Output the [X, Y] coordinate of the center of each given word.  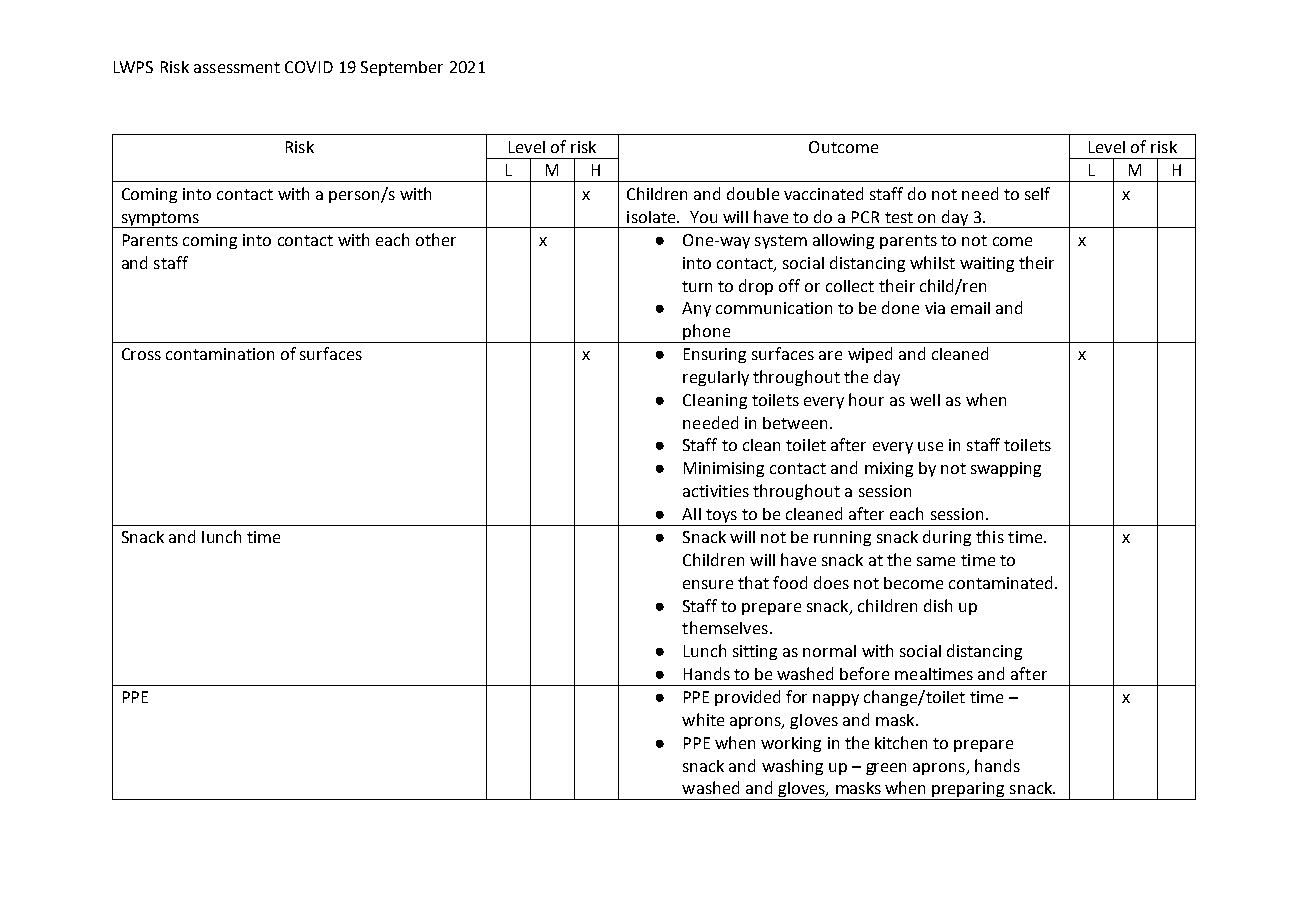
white [703, 719]
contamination [220, 354]
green [886, 769]
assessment [237, 67]
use [930, 446]
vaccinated [823, 193]
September [402, 68]
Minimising [724, 469]
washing [792, 767]
